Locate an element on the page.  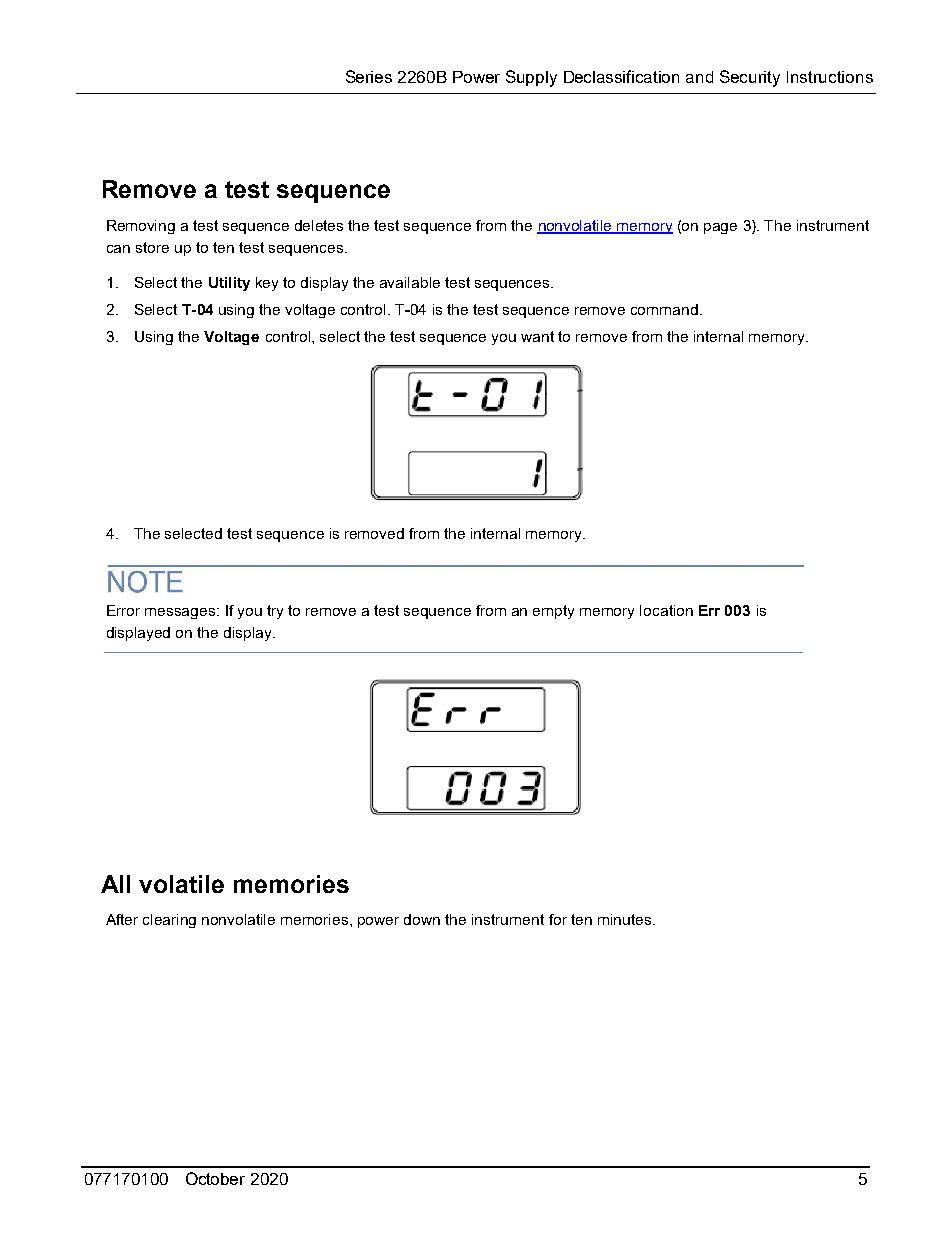
Removing is located at coordinates (141, 227).
